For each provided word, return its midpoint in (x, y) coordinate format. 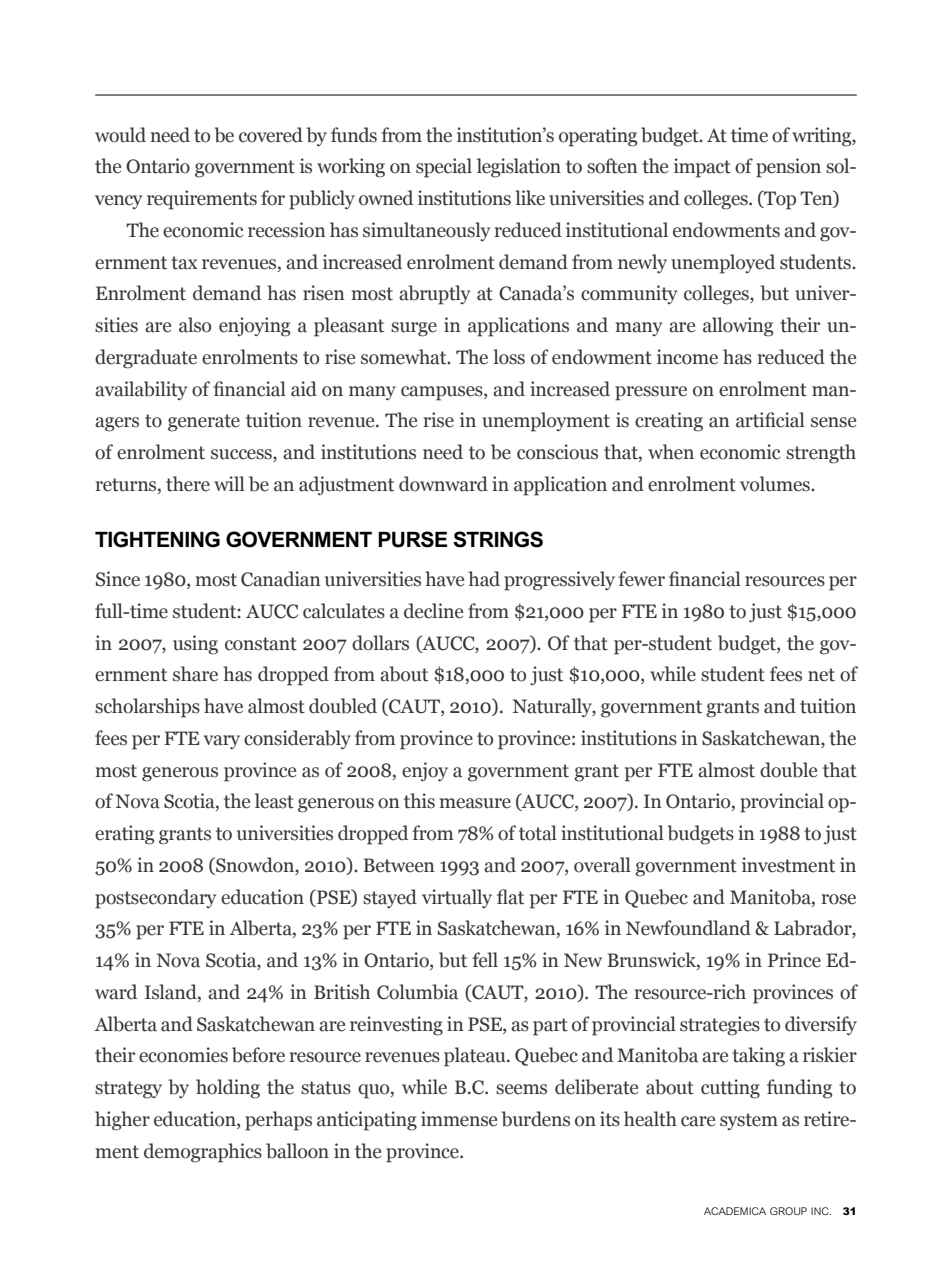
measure (475, 803)
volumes (776, 484)
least (274, 801)
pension (788, 168)
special (444, 168)
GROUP (788, 1211)
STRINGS (498, 539)
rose (839, 899)
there (188, 484)
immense (459, 1119)
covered (271, 135)
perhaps (278, 1121)
